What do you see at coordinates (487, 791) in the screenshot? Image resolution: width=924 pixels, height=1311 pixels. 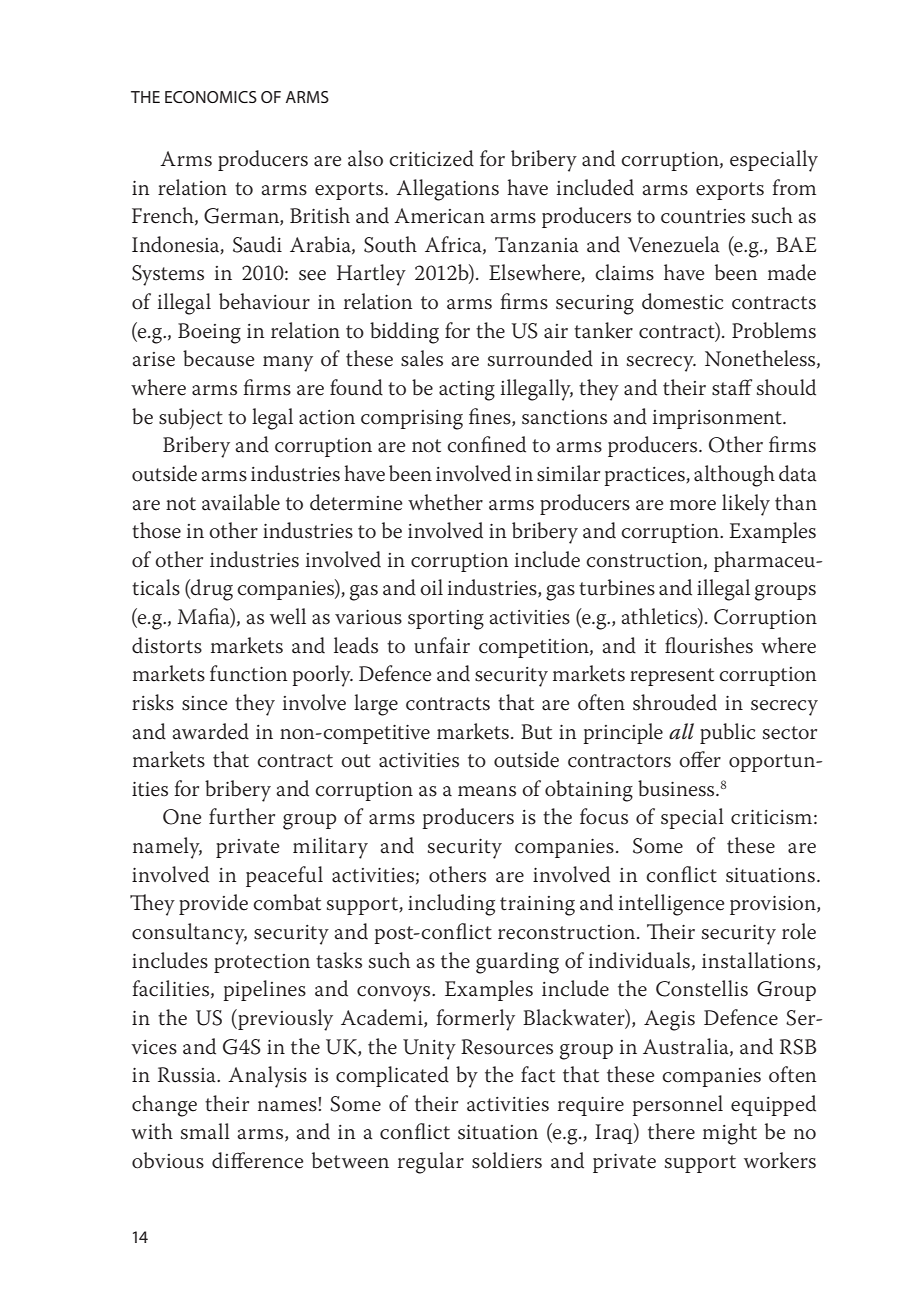 I see `means` at bounding box center [487, 791].
